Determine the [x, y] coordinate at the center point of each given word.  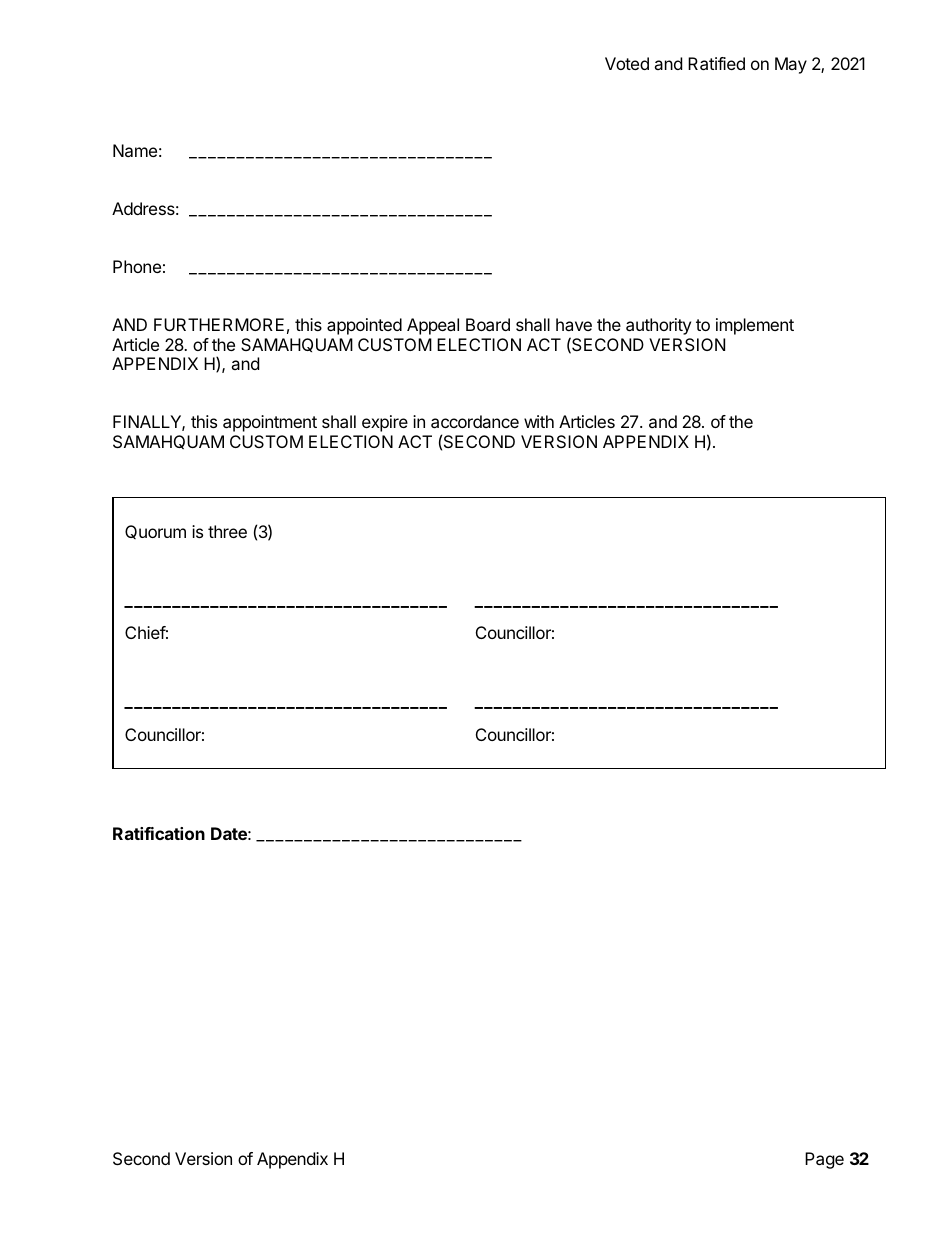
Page [824, 1160]
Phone [137, 266]
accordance [475, 421]
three [227, 531]
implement [755, 326]
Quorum [155, 532]
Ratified [716, 63]
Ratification [159, 833]
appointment [270, 423]
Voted [627, 63]
